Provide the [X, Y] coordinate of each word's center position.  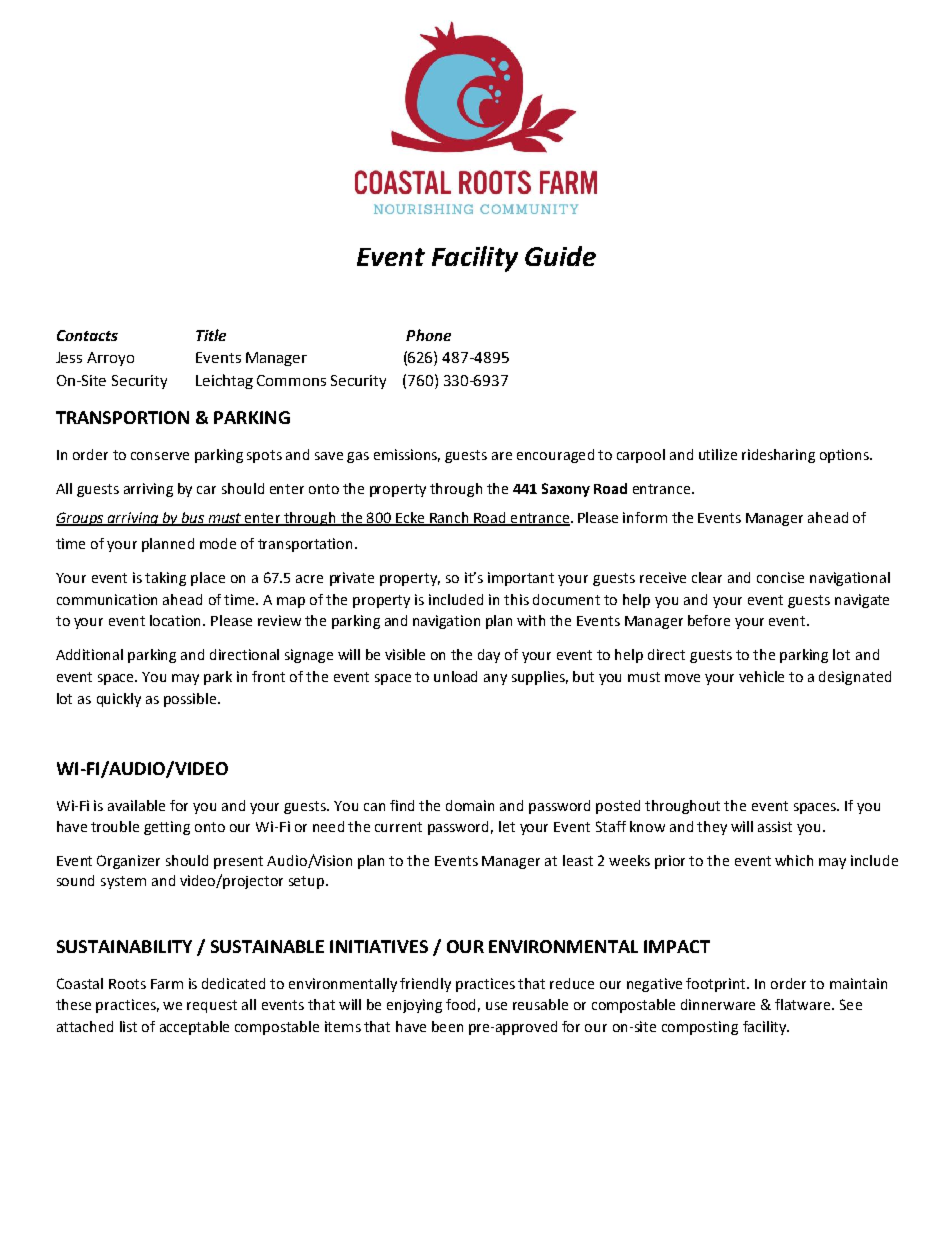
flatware [804, 1004]
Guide [560, 256]
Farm [167, 984]
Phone [428, 335]
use [496, 1006]
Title [211, 335]
